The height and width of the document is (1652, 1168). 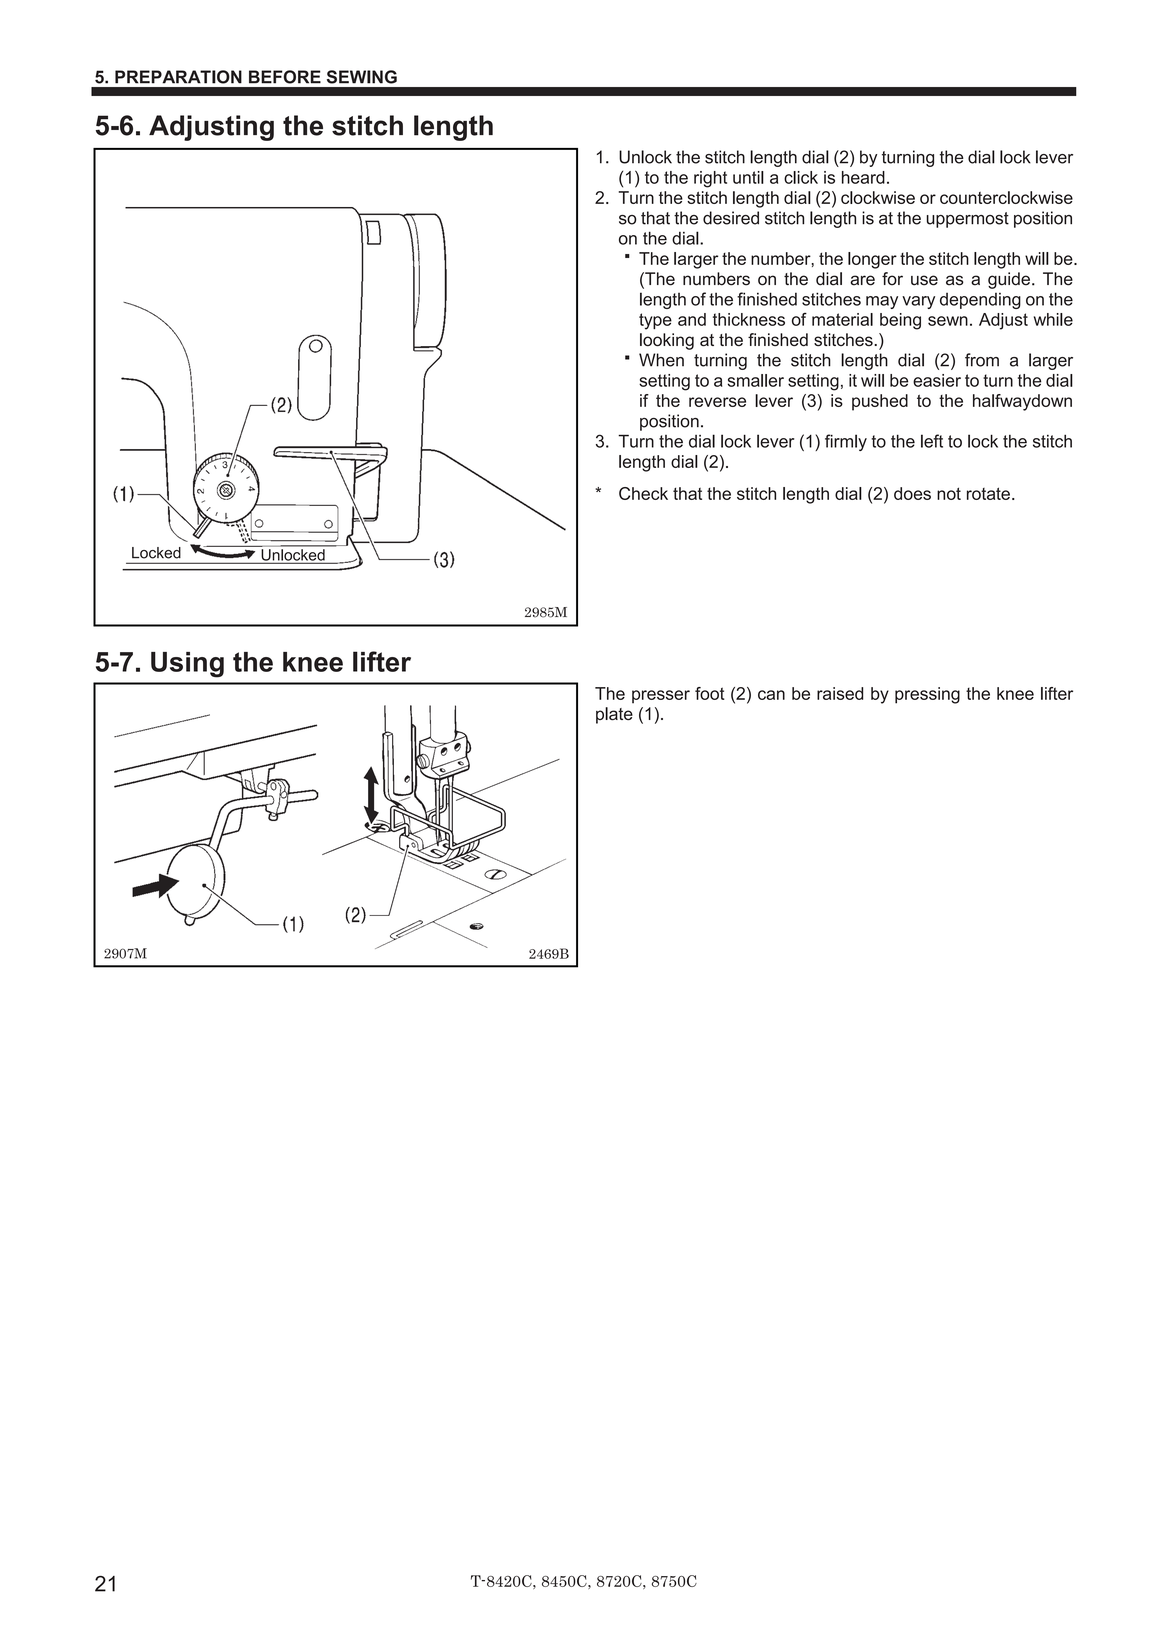 I want to click on reverse, so click(x=717, y=402).
